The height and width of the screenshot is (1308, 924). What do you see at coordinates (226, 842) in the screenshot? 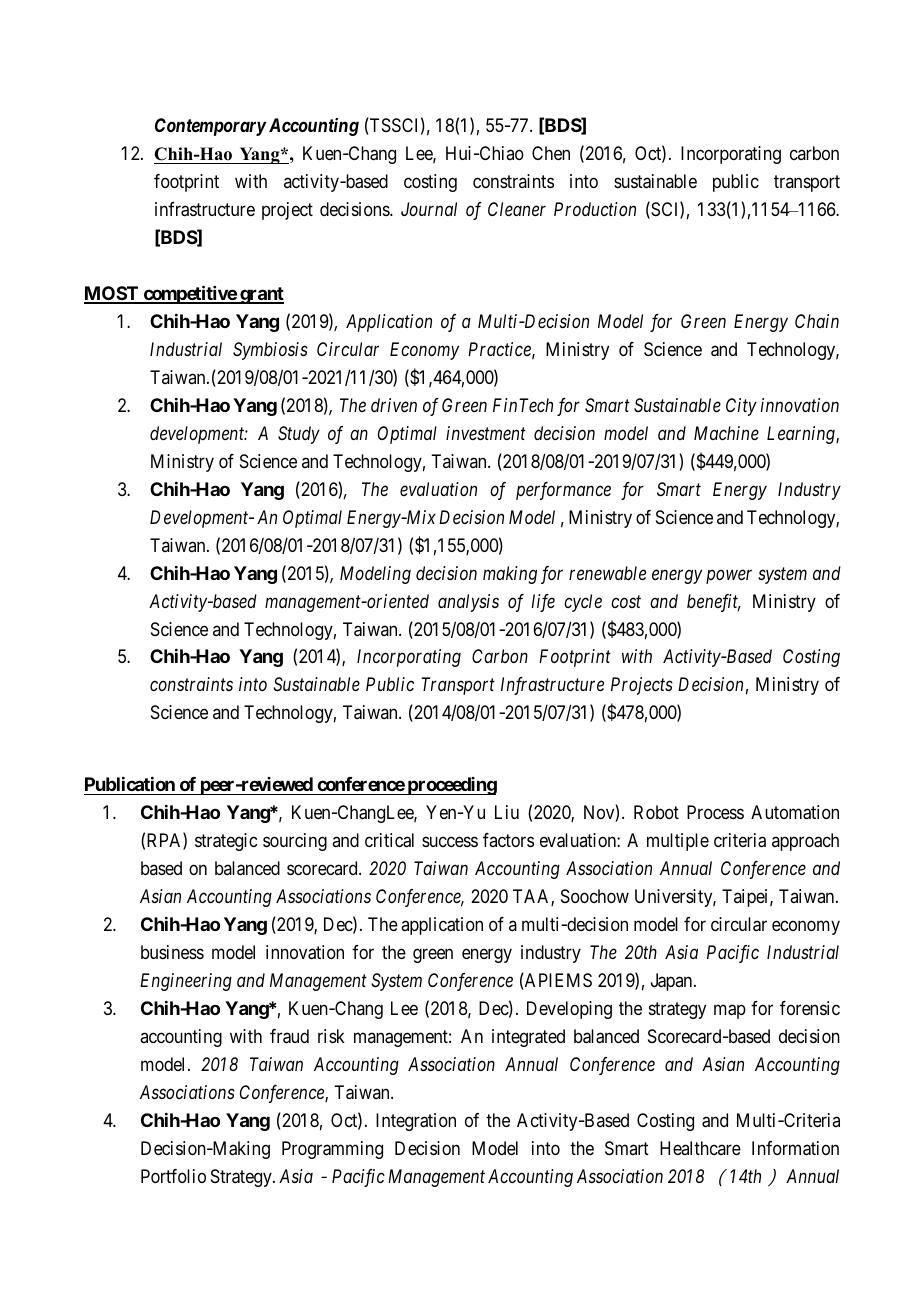
I see `strategic` at bounding box center [226, 842].
